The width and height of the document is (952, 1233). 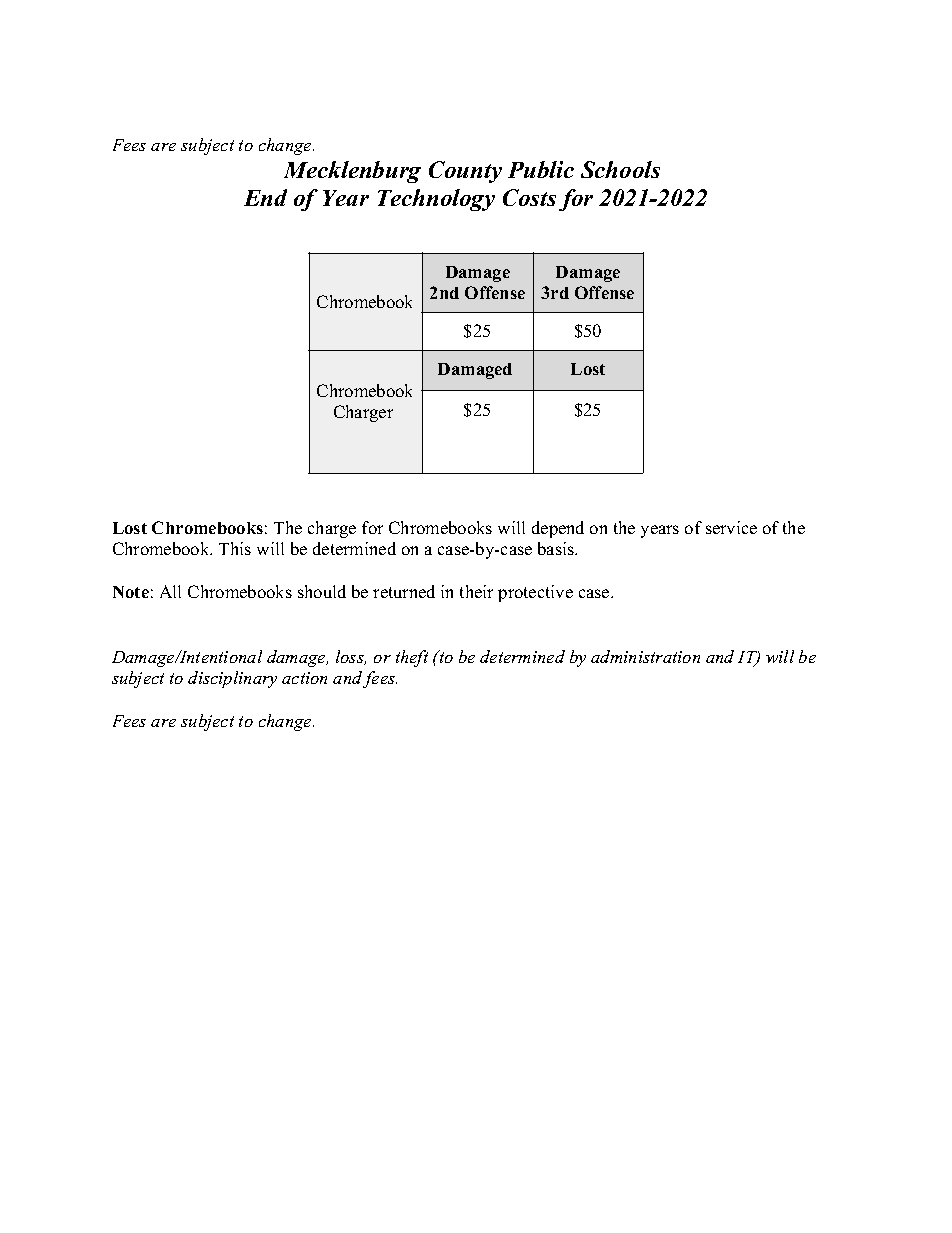 I want to click on disciplinary, so click(x=232, y=679).
